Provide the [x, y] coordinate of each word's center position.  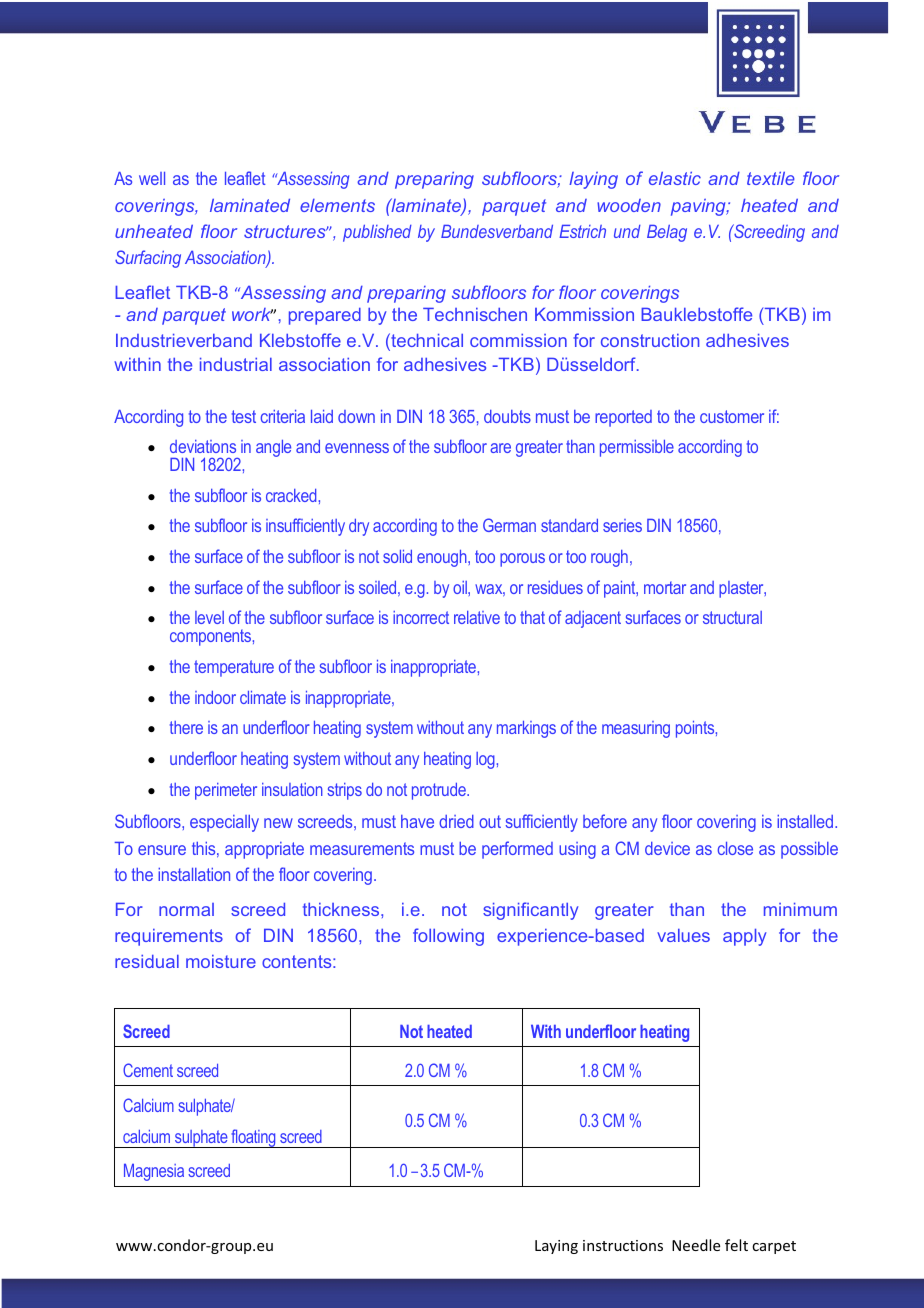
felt [736, 1245]
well [152, 178]
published [377, 233]
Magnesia [154, 1172]
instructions [623, 1245]
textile [771, 178]
